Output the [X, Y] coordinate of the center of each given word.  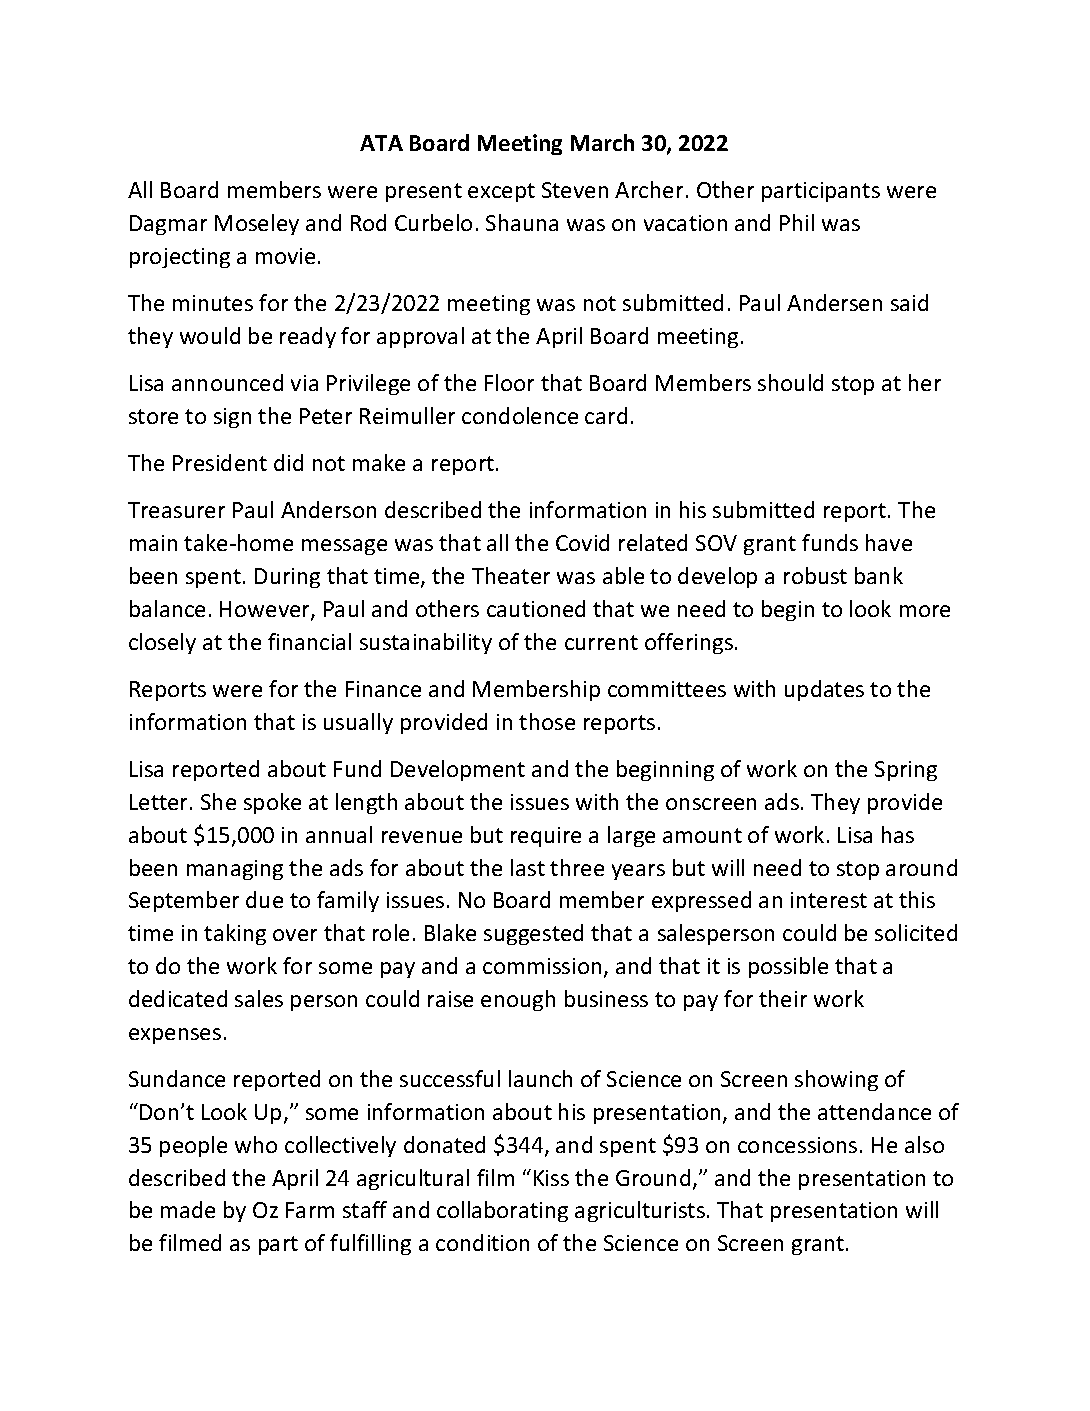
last [528, 867]
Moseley [257, 224]
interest [829, 900]
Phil [797, 222]
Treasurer [176, 510]
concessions [797, 1145]
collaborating [502, 1211]
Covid [582, 542]
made [188, 1209]
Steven [575, 190]
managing [235, 870]
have [889, 542]
